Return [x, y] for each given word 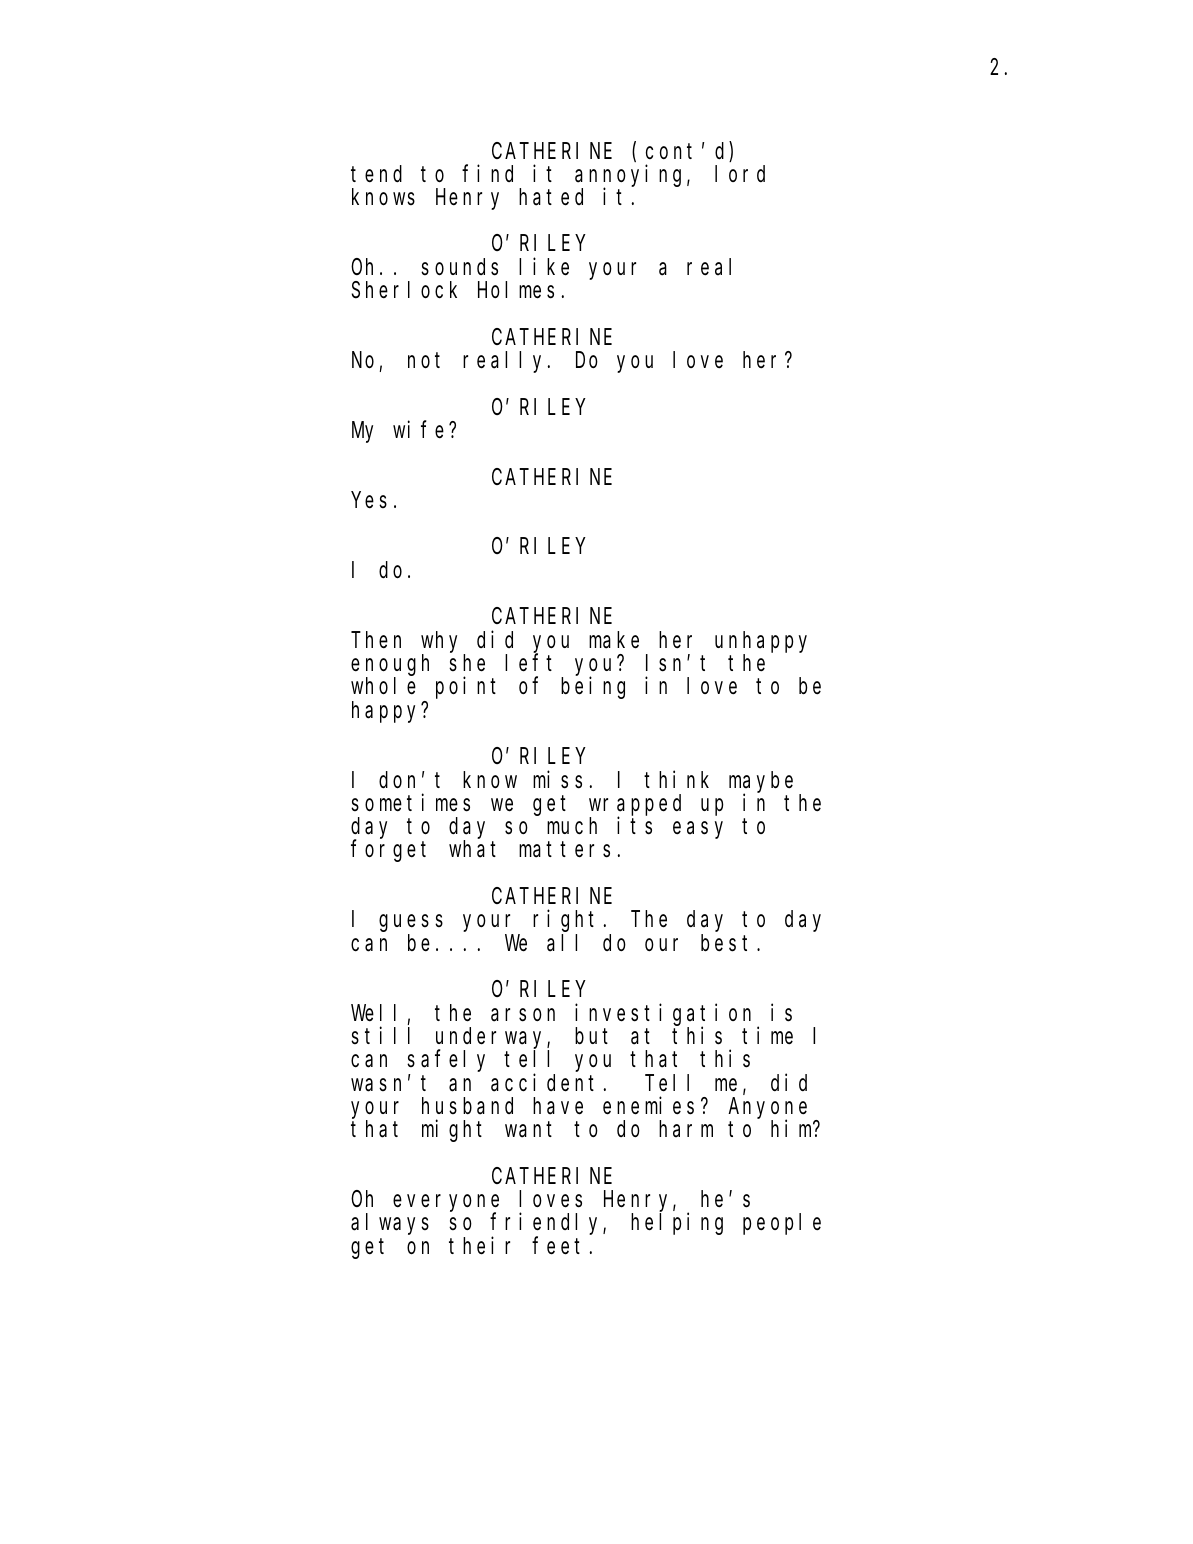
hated [551, 197]
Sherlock [404, 290]
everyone [446, 1204]
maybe [761, 782]
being [593, 688]
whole [383, 686]
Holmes [516, 290]
